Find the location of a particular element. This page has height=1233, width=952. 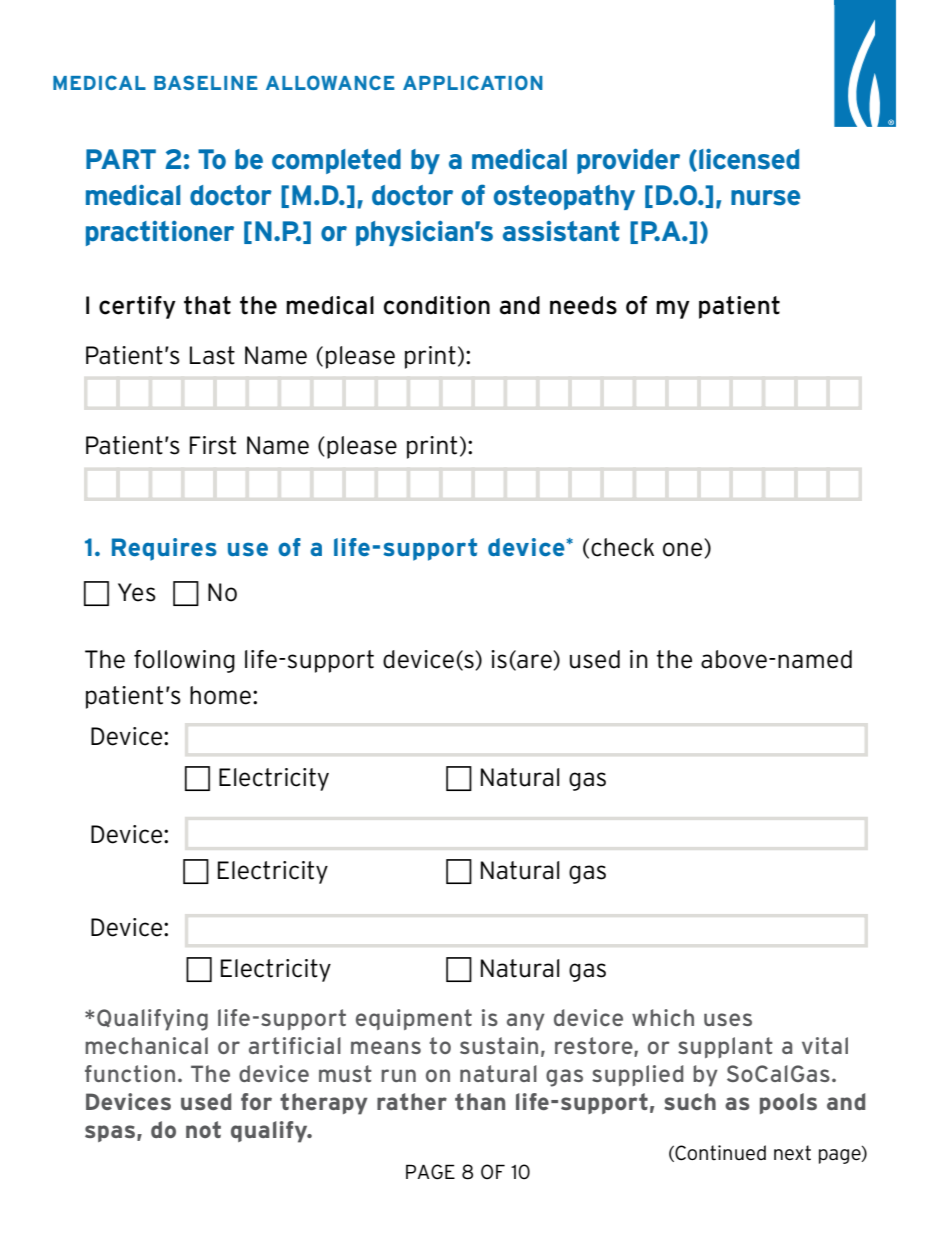

APPLICATION is located at coordinates (473, 82).
